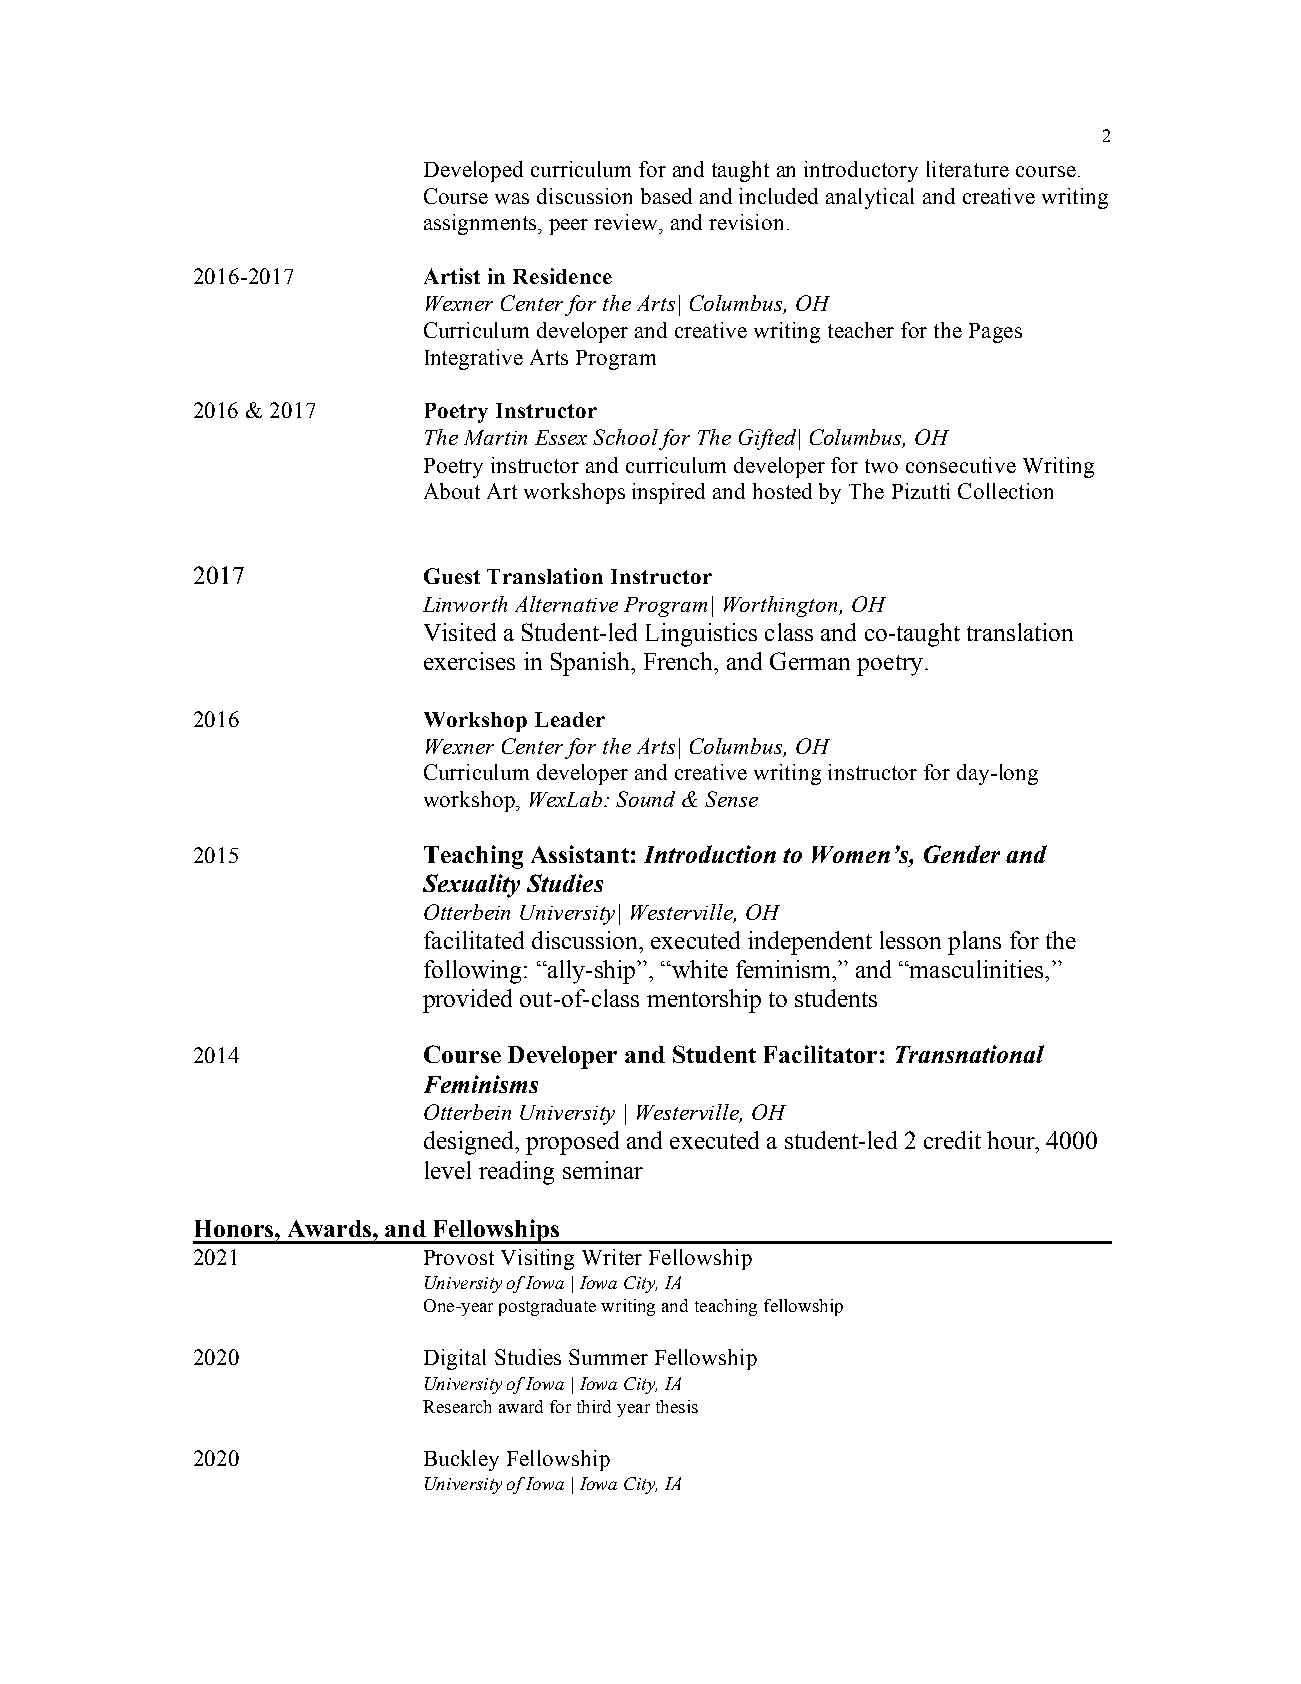  Describe the element at coordinates (448, 1170) in the image. I see `level` at that location.
